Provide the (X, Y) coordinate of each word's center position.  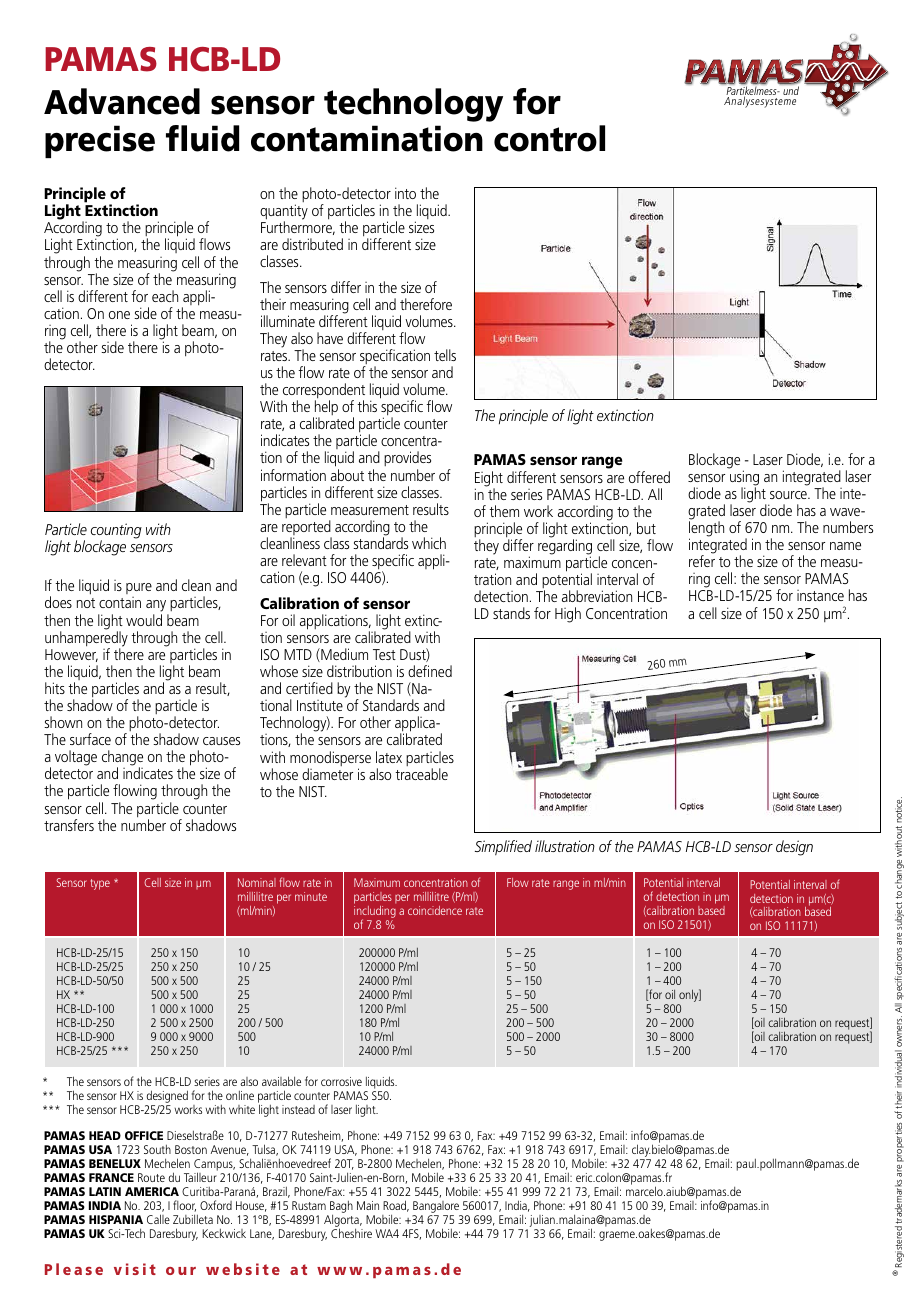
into (405, 193)
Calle (158, 1219)
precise (100, 141)
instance (820, 595)
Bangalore (436, 1208)
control (549, 138)
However (71, 655)
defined (430, 671)
